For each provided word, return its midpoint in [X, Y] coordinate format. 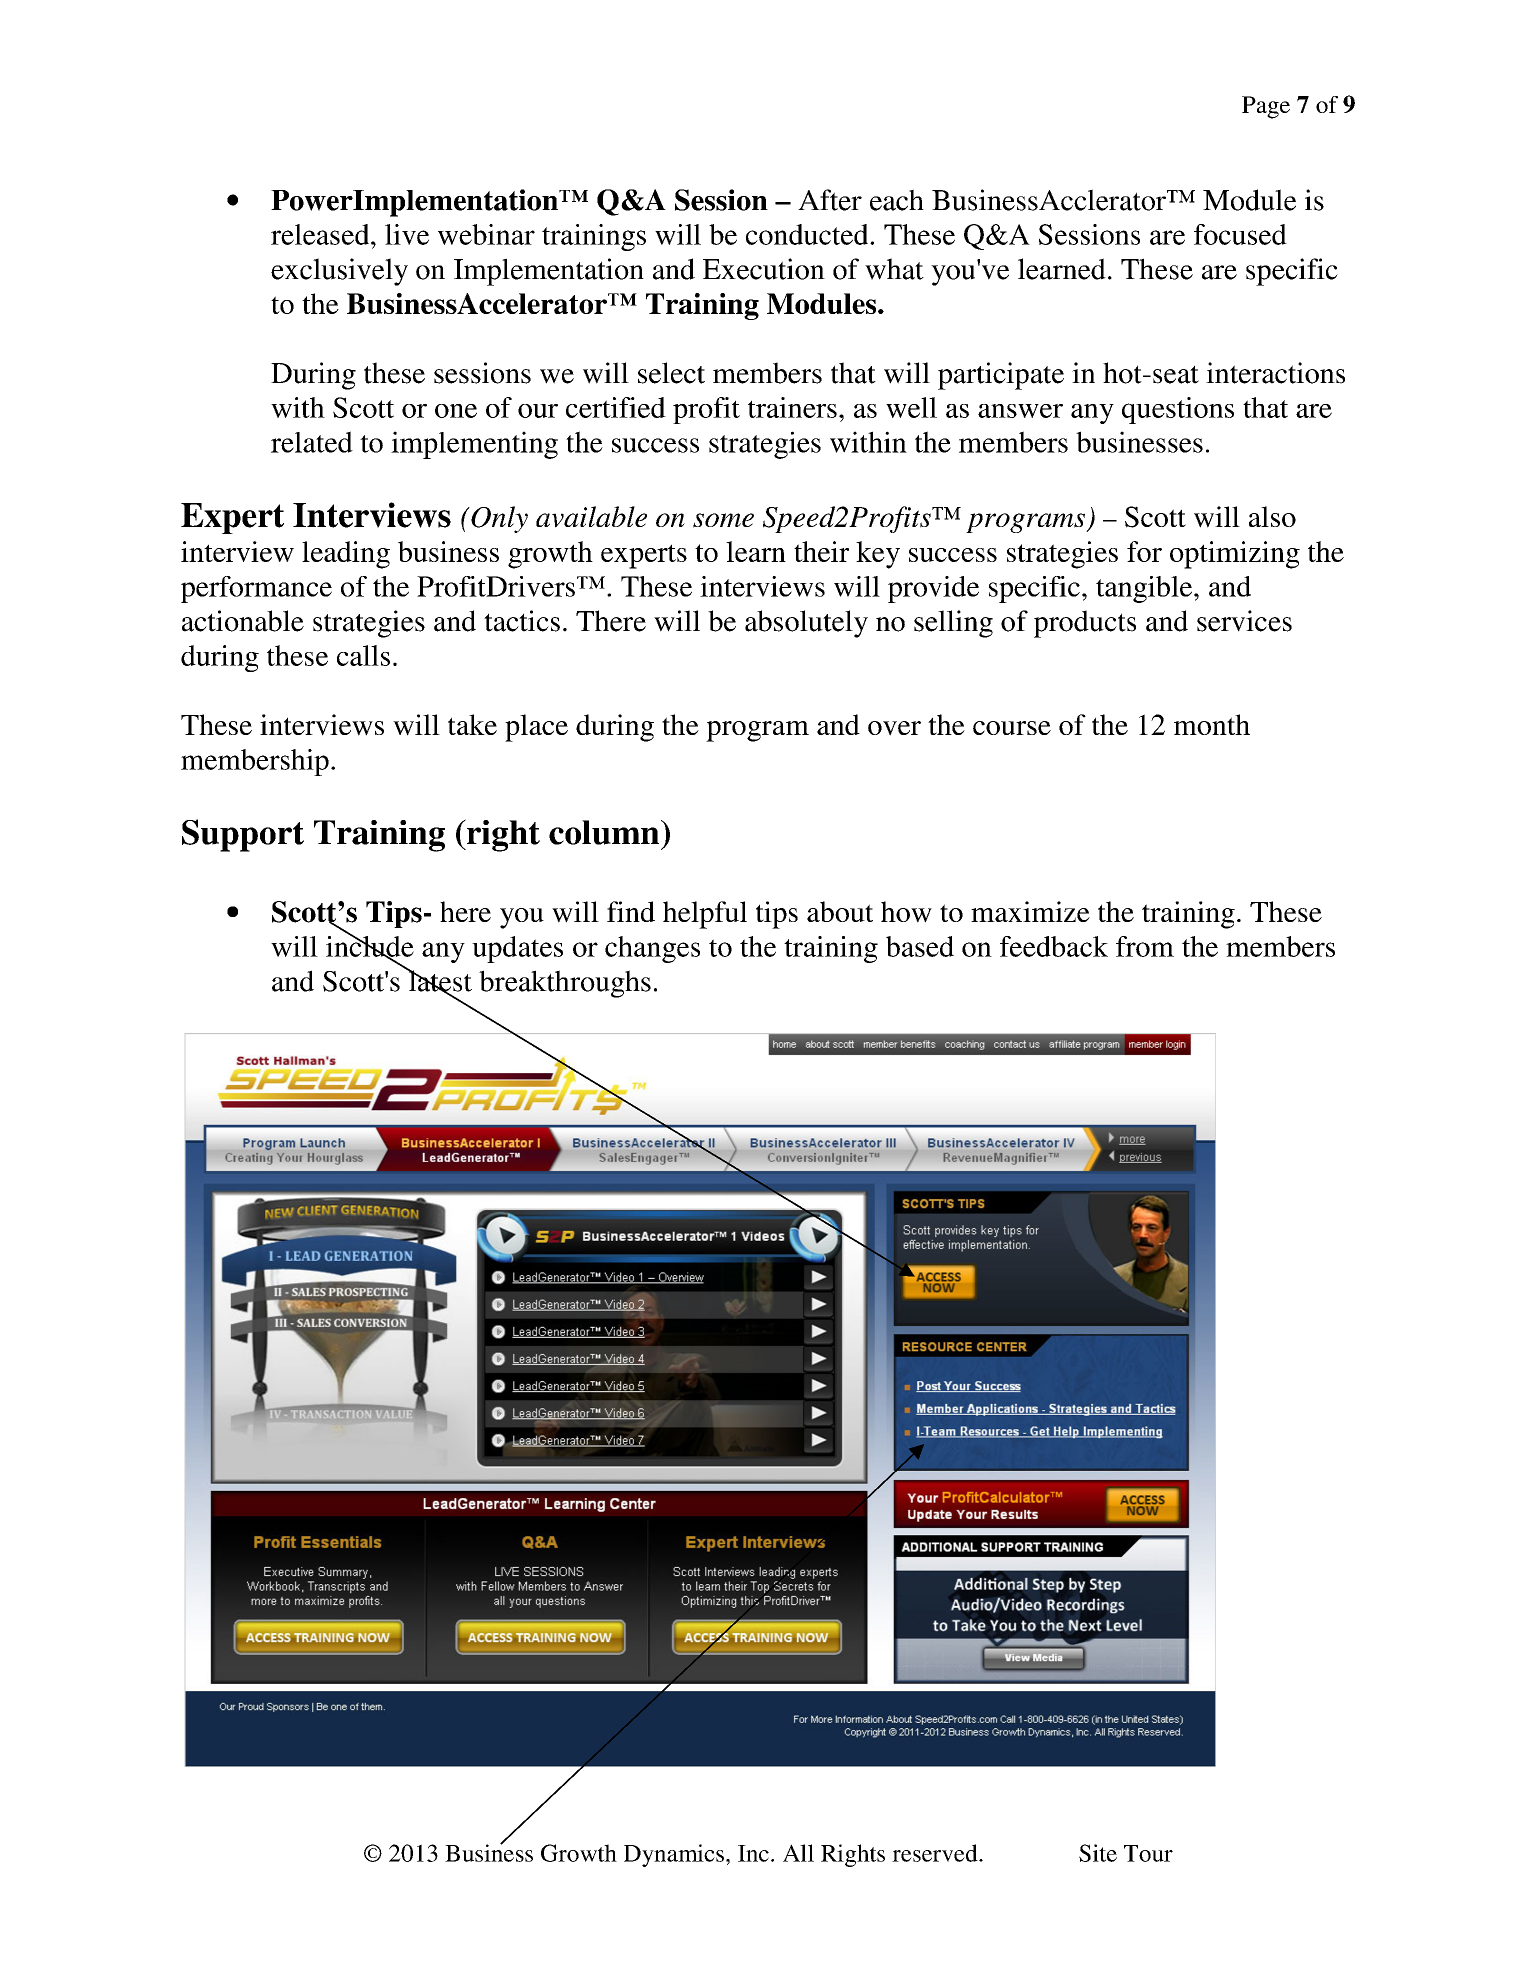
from [1145, 946]
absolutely [806, 624]
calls [363, 655]
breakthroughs [565, 984]
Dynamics [674, 1855]
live [407, 234]
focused [1240, 234]
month [1212, 724]
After [830, 200]
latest [439, 981]
